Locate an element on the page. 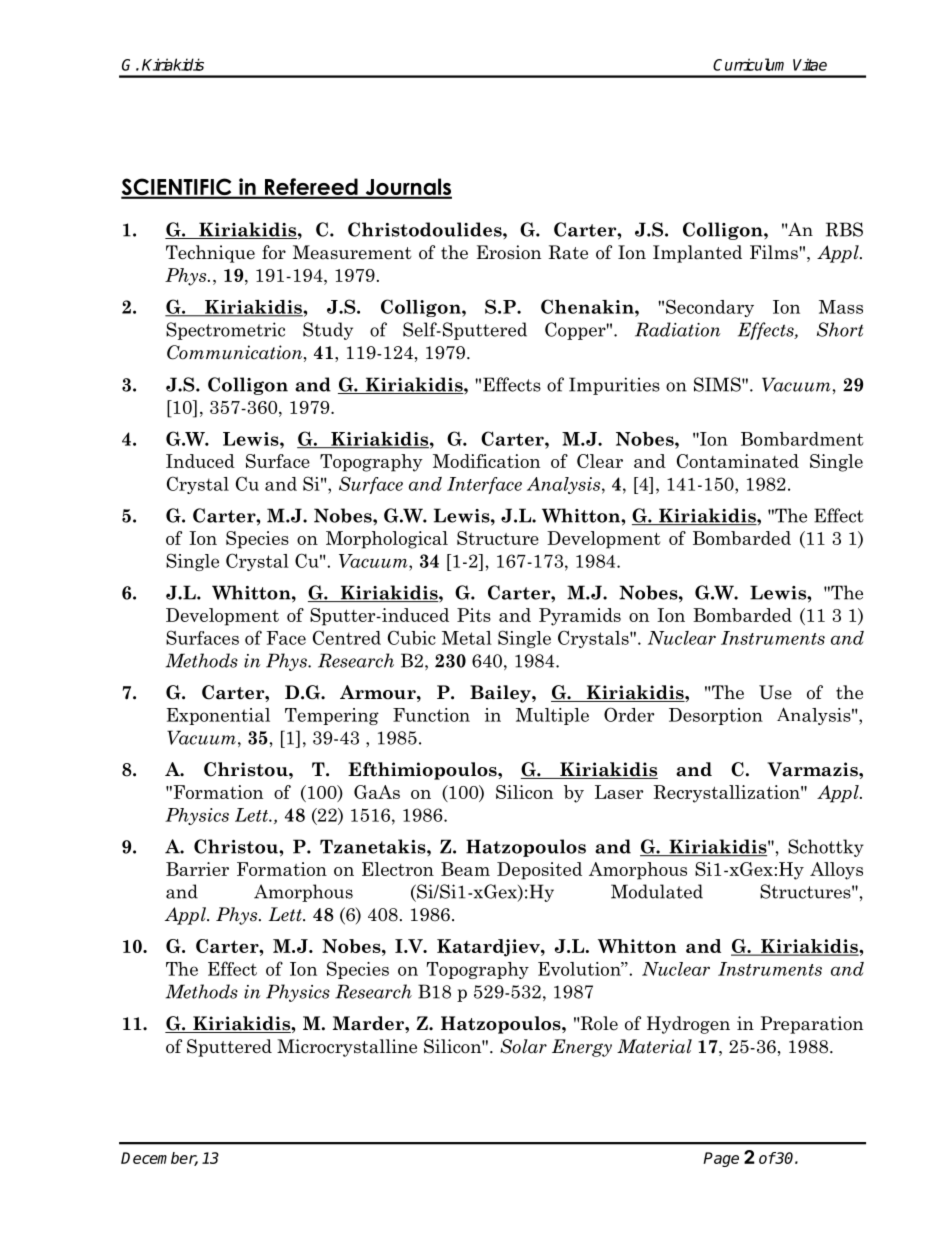  Solar is located at coordinates (523, 1046).
